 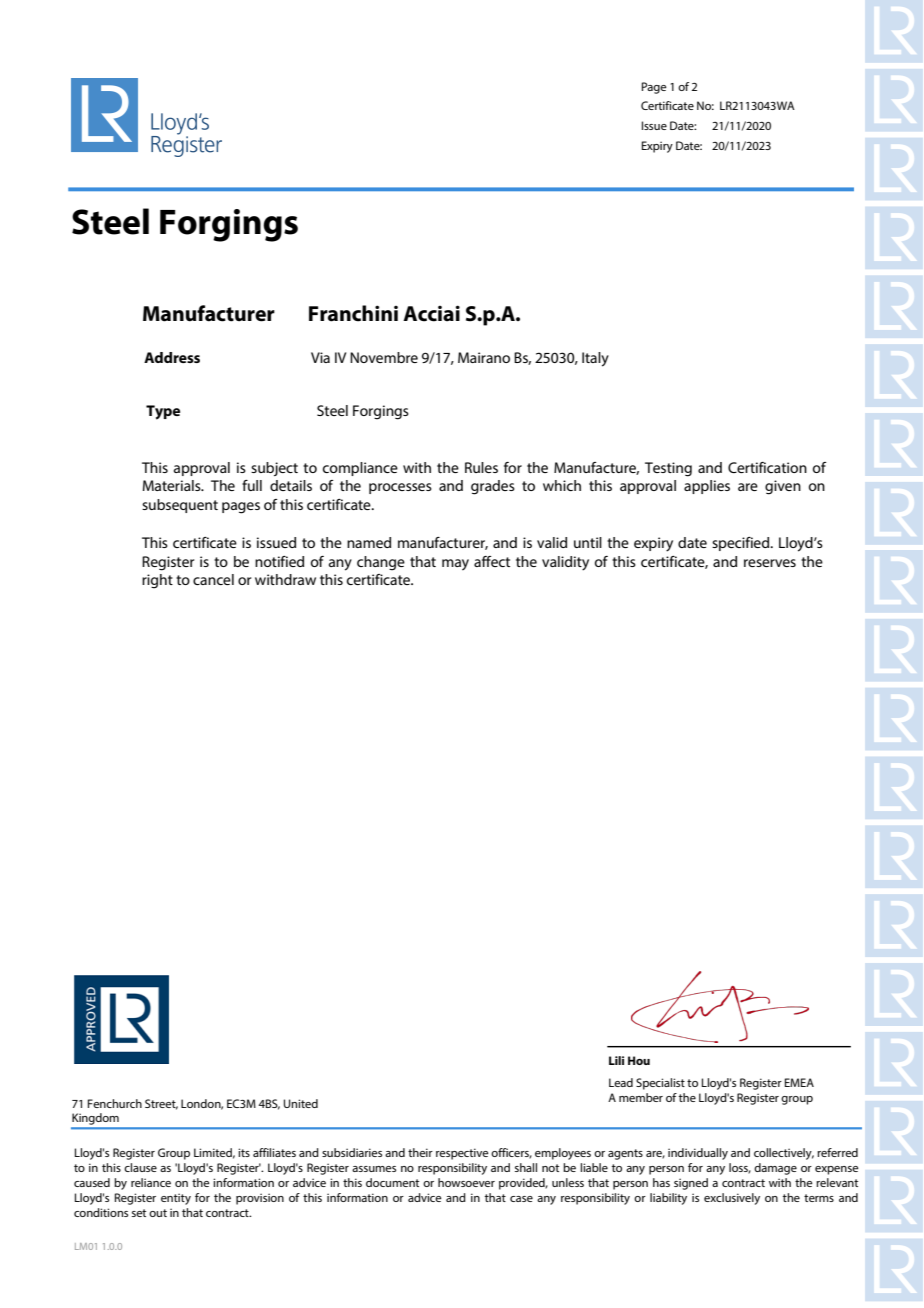 What do you see at coordinates (157, 581) in the screenshot?
I see `right` at bounding box center [157, 581].
